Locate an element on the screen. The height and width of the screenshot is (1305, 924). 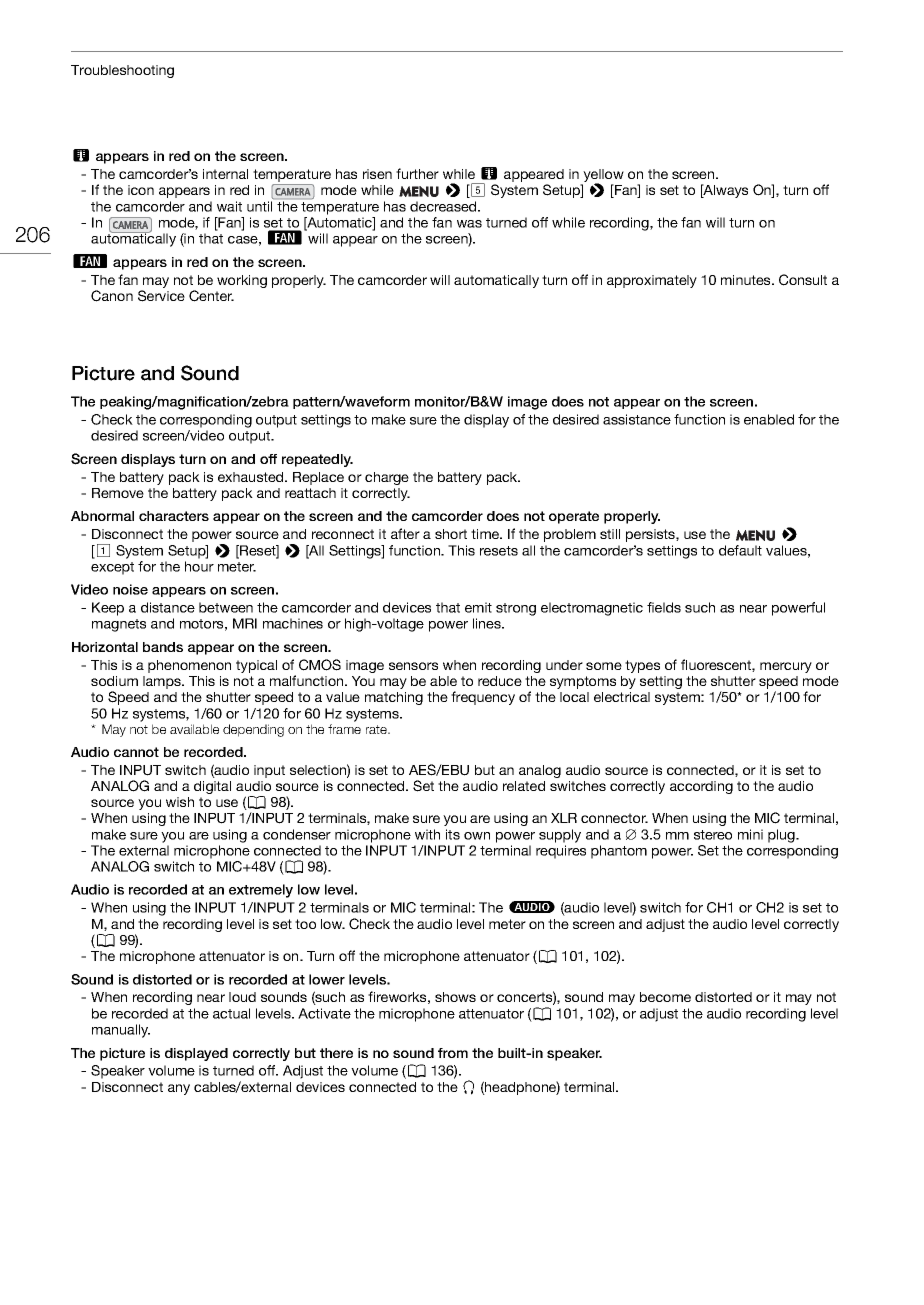
yellow is located at coordinates (602, 177).
